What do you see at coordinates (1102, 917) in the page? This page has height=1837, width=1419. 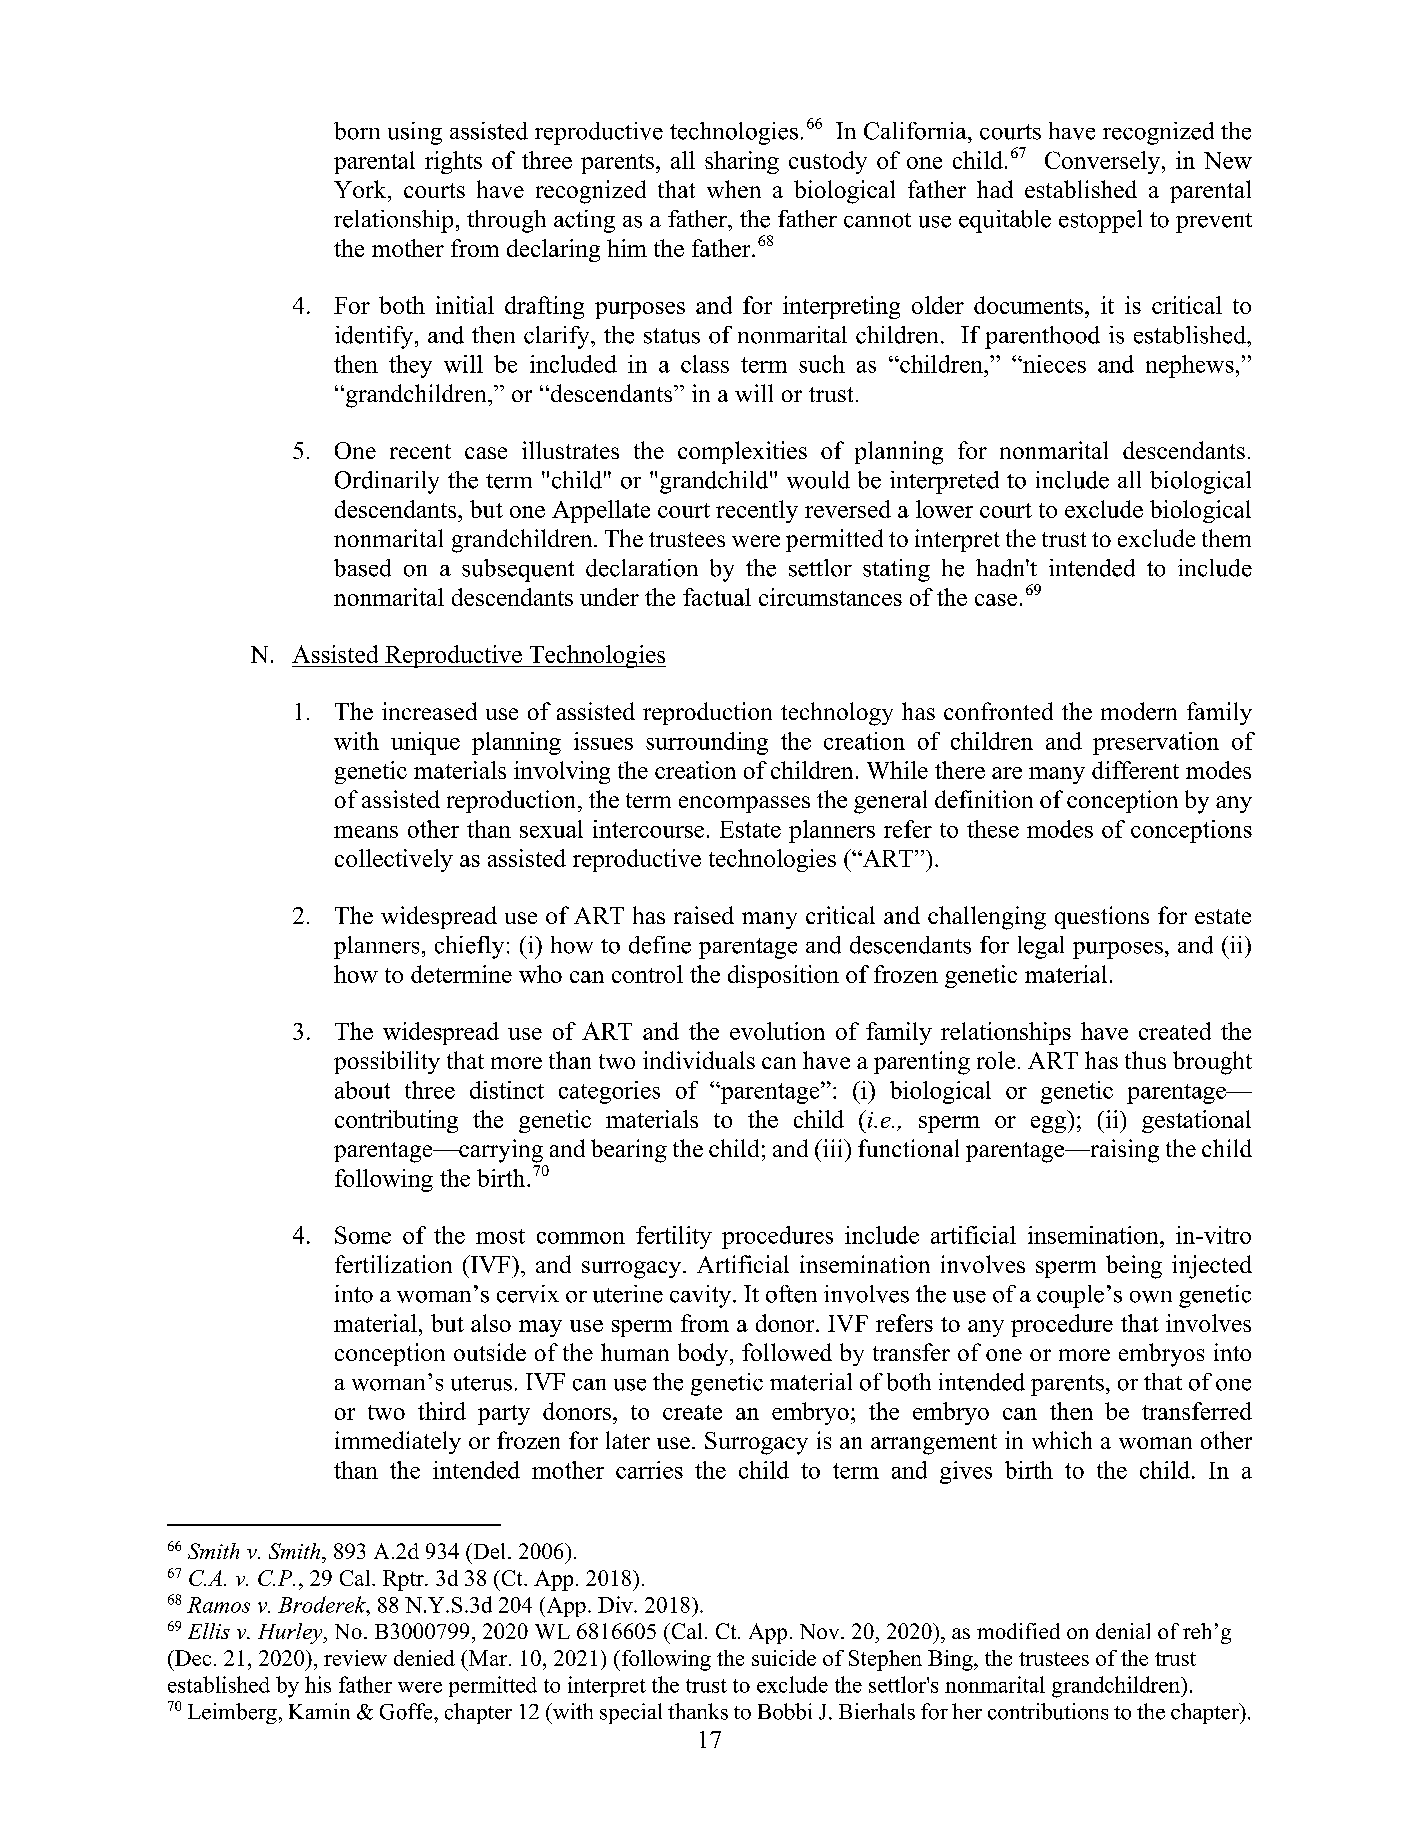 I see `questions` at bounding box center [1102, 917].
